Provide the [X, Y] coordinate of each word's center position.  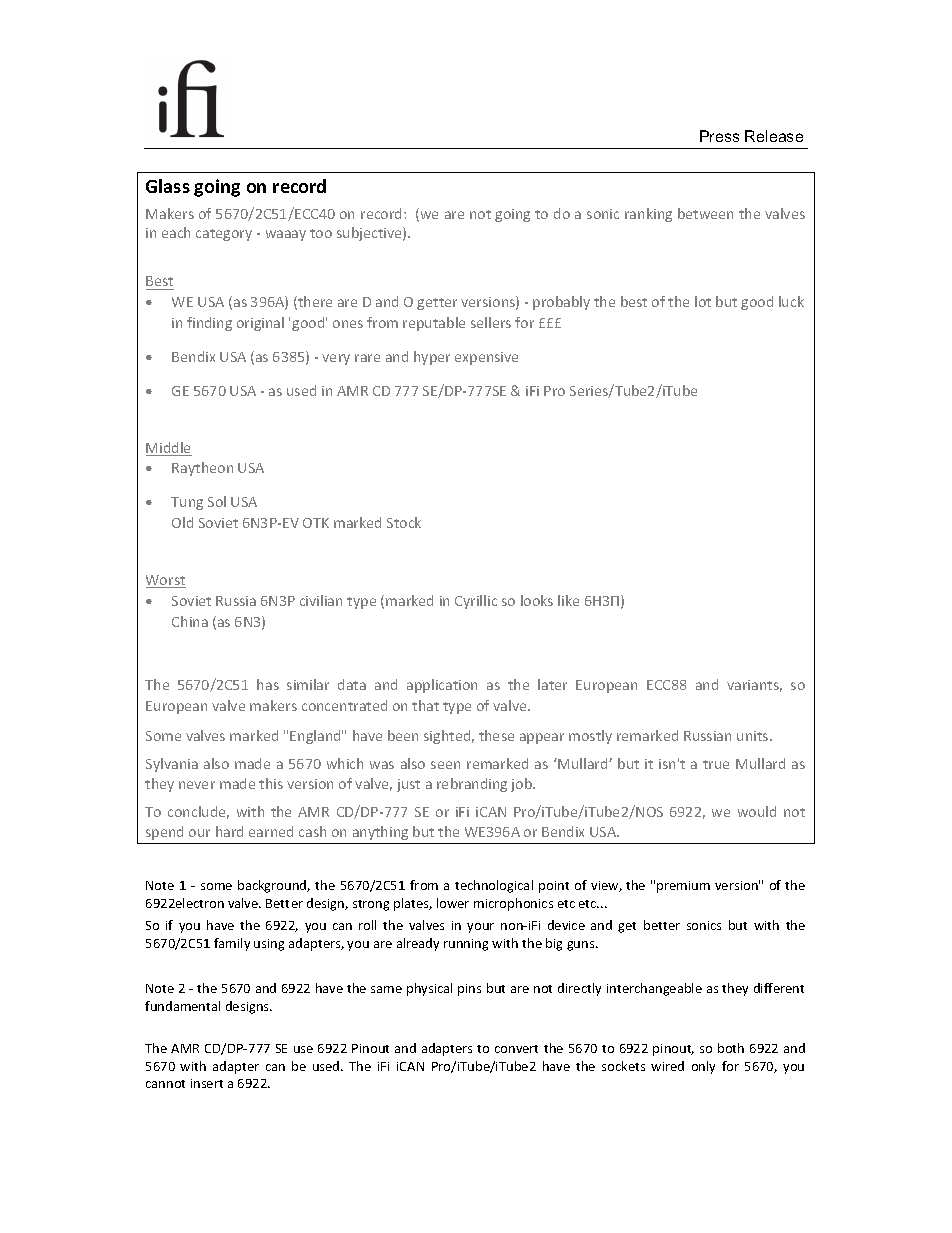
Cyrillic [476, 602]
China [190, 621]
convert [516, 1049]
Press [719, 136]
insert [207, 1083]
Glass [168, 186]
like [568, 600]
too [321, 233]
